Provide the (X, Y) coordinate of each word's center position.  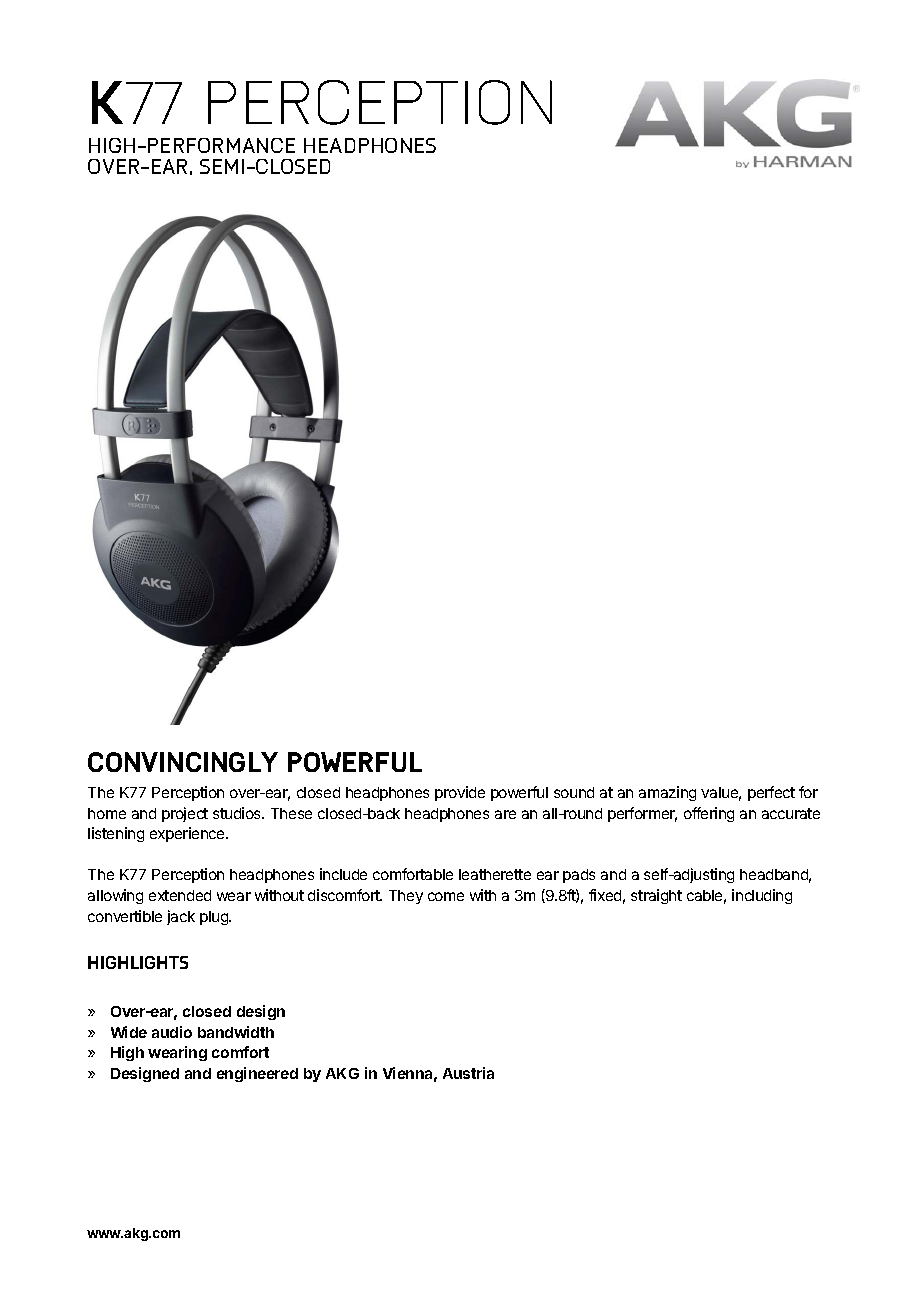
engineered (257, 1074)
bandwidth (236, 1032)
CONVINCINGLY (183, 762)
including (762, 896)
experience (188, 834)
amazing (667, 793)
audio (172, 1032)
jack (181, 917)
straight (656, 896)
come (446, 896)
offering (709, 814)
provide (460, 793)
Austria (468, 1073)
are (505, 814)
